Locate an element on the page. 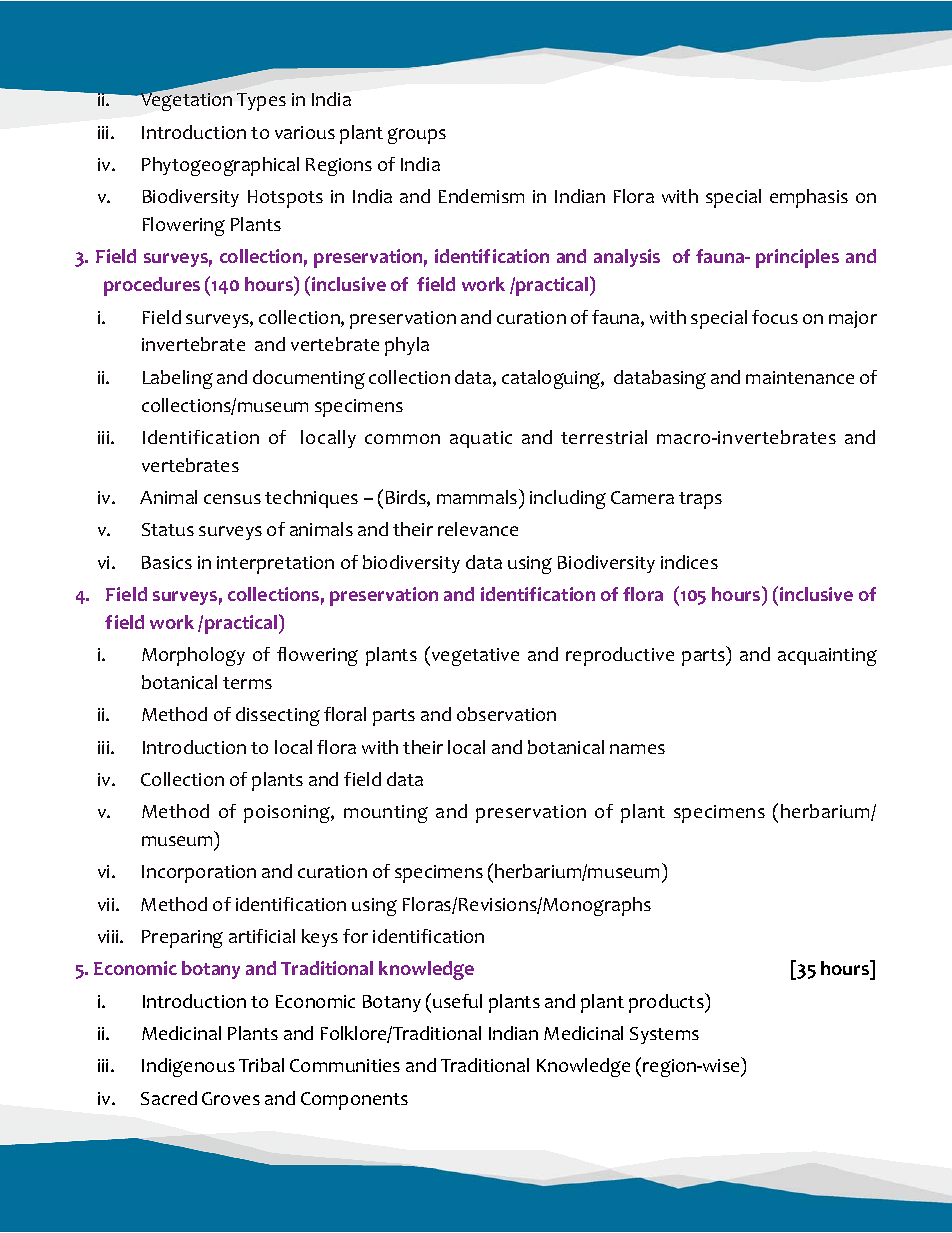 This document has height=1233, width=952. mounting is located at coordinates (386, 814).
